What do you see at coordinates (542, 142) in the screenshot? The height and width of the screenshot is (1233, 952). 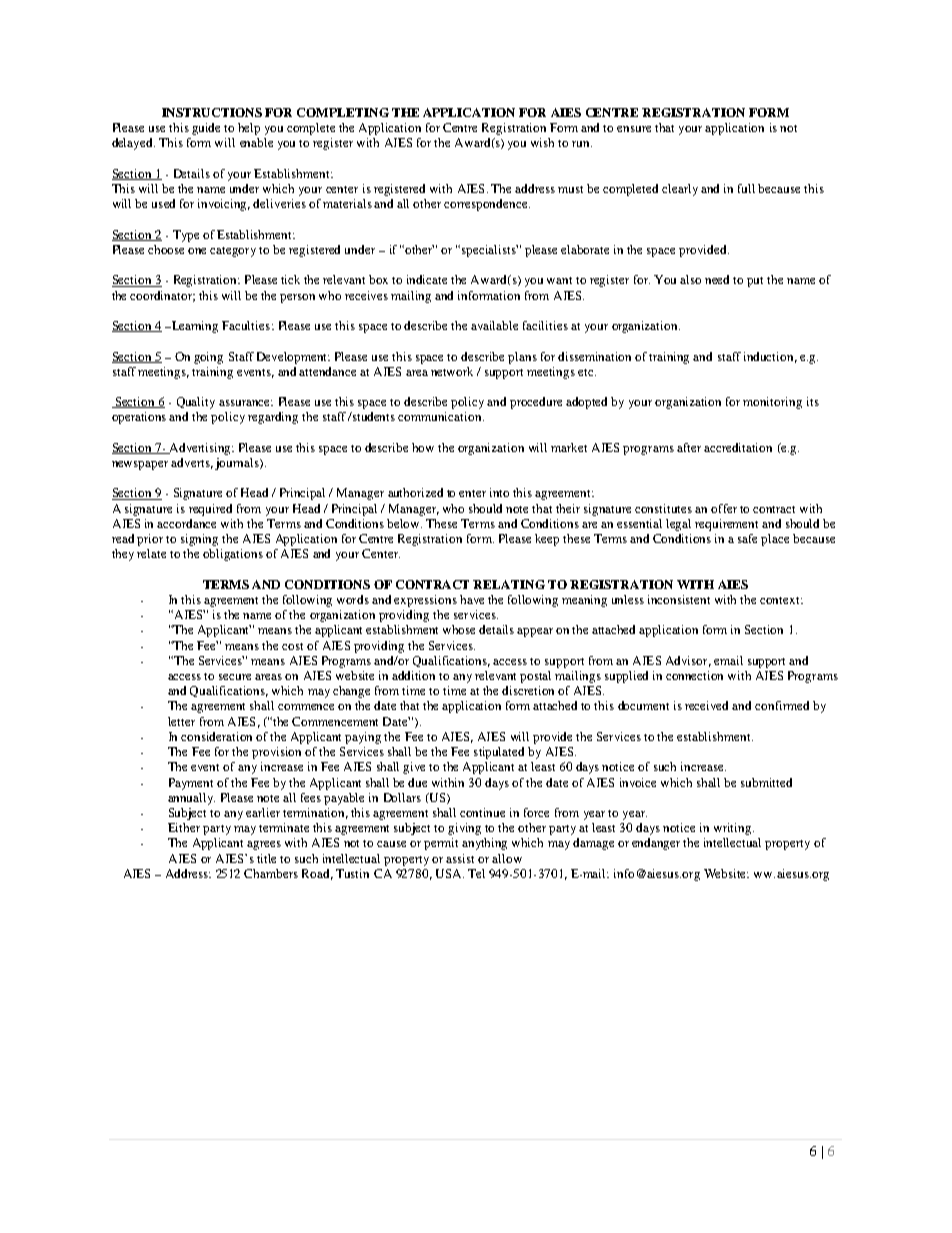 I see `wish` at bounding box center [542, 142].
